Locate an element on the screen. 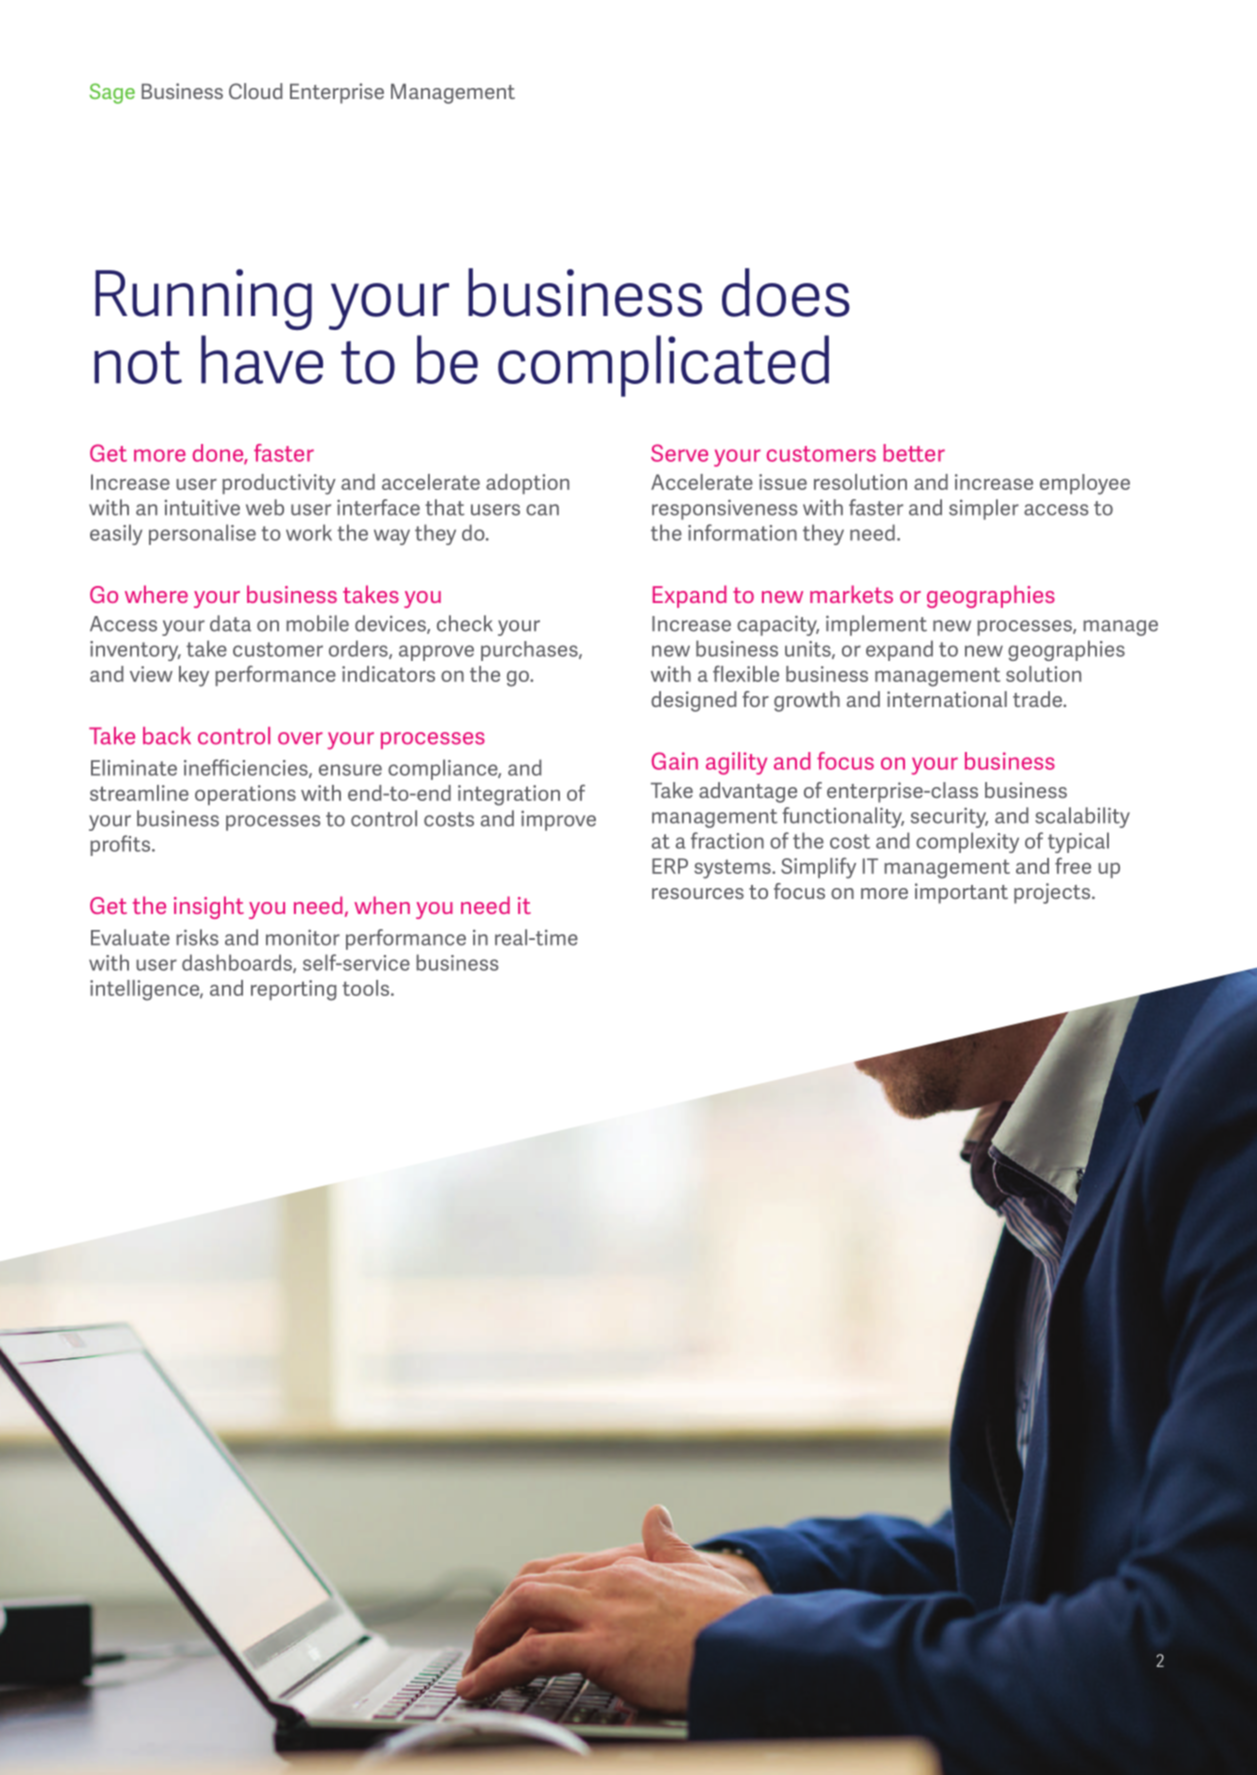 The image size is (1257, 1775). complicated is located at coordinates (663, 366).
